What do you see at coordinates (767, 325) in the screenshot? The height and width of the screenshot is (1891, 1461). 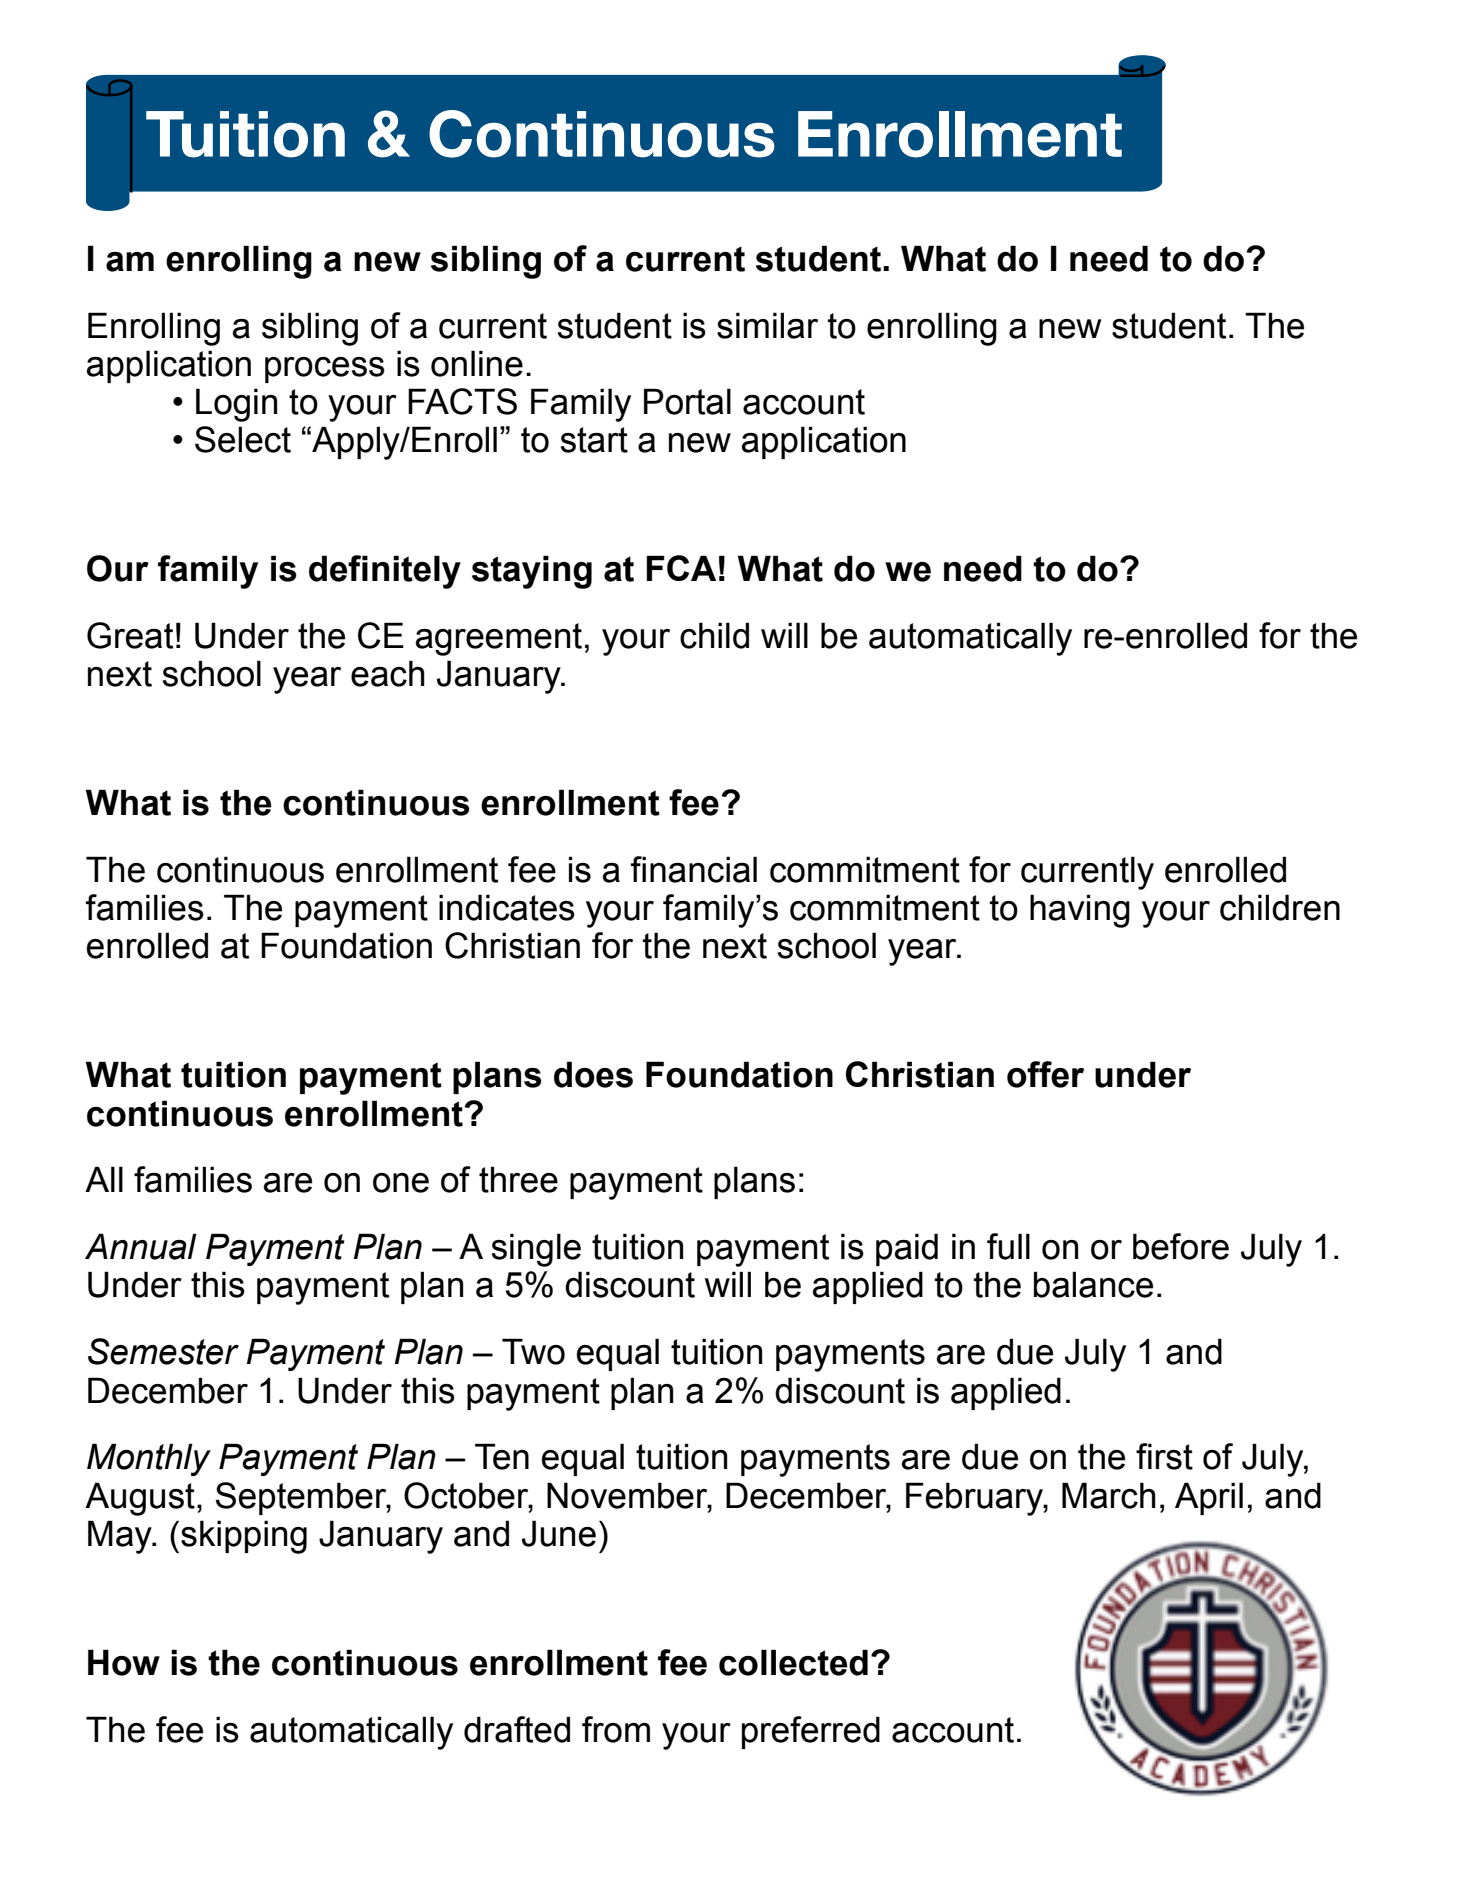 I see `similar` at bounding box center [767, 325].
